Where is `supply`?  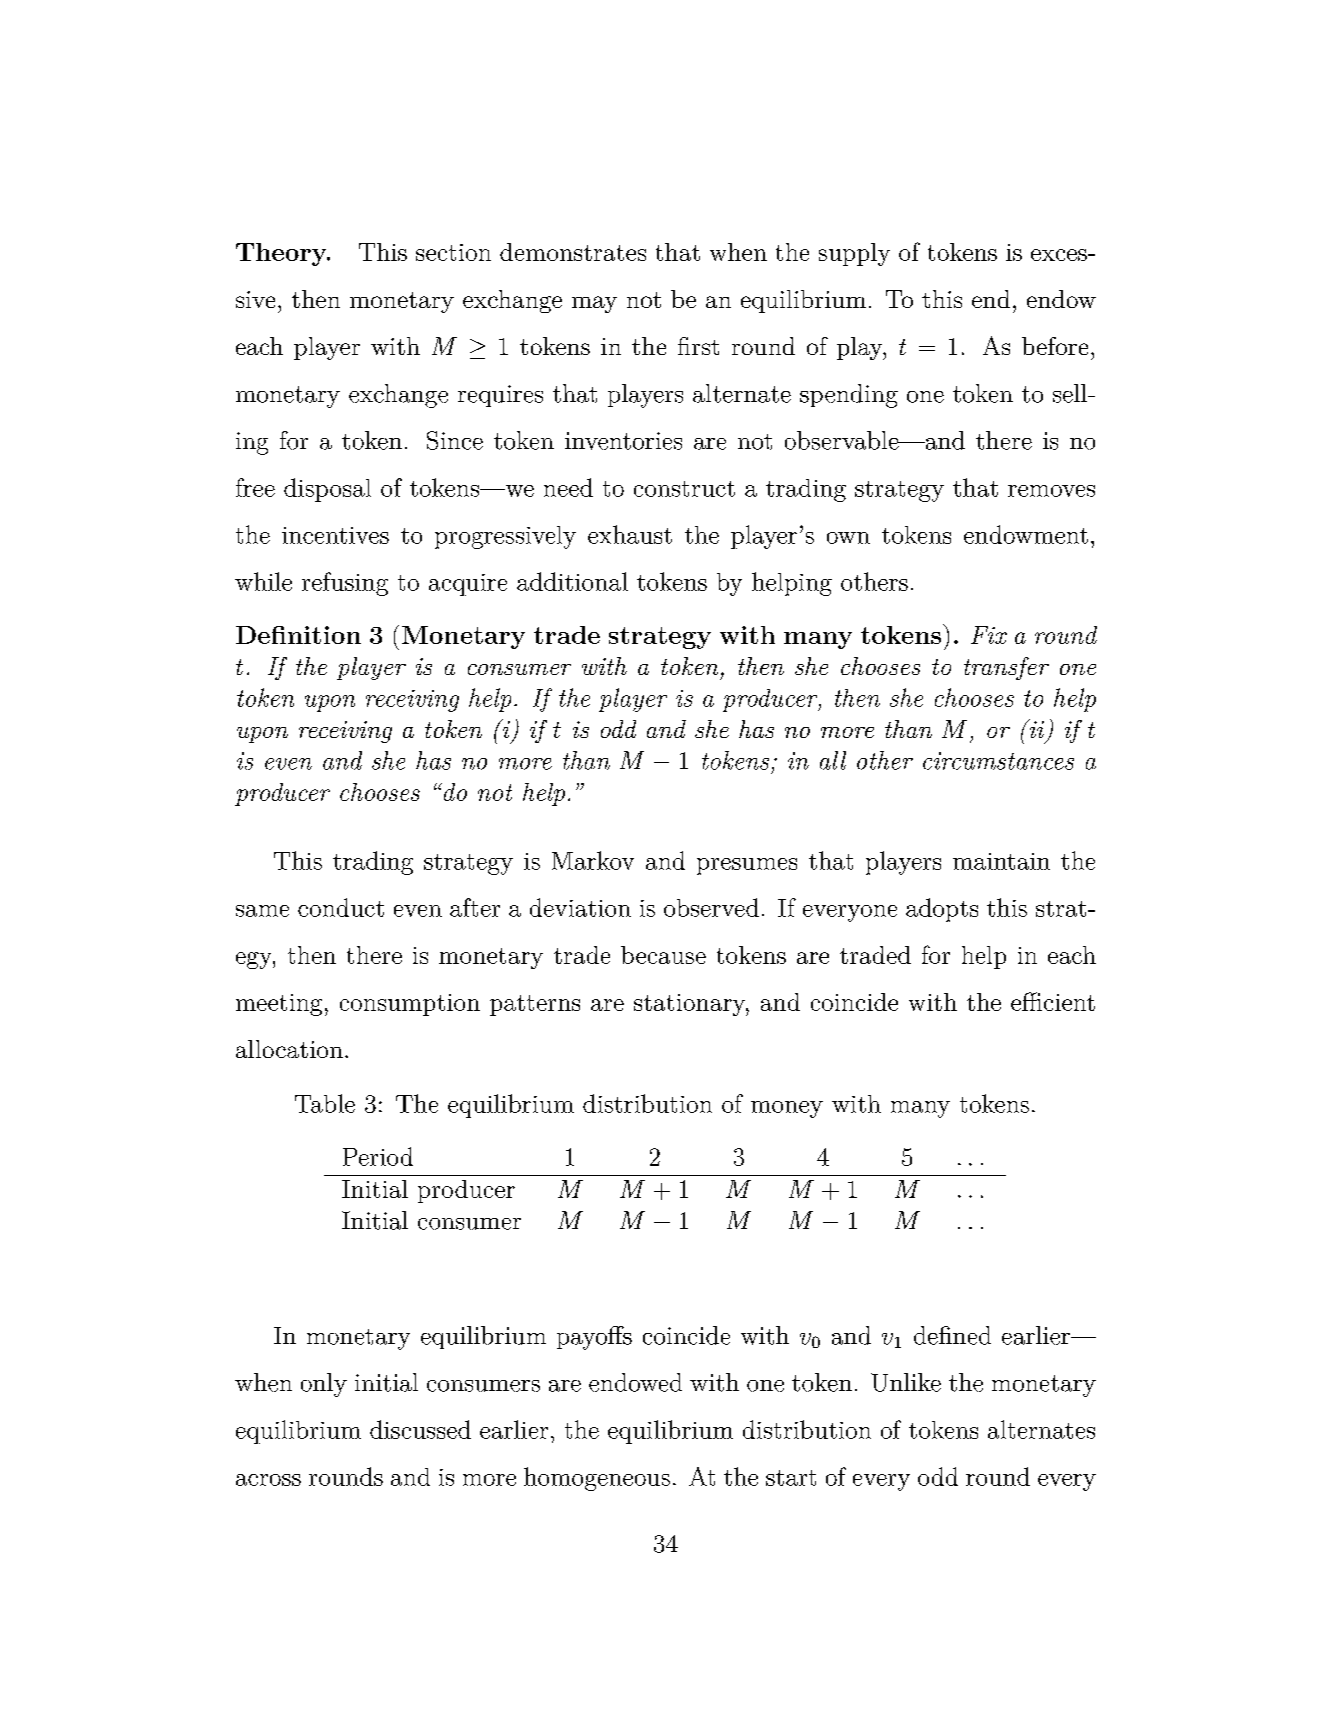 supply is located at coordinates (854, 254).
